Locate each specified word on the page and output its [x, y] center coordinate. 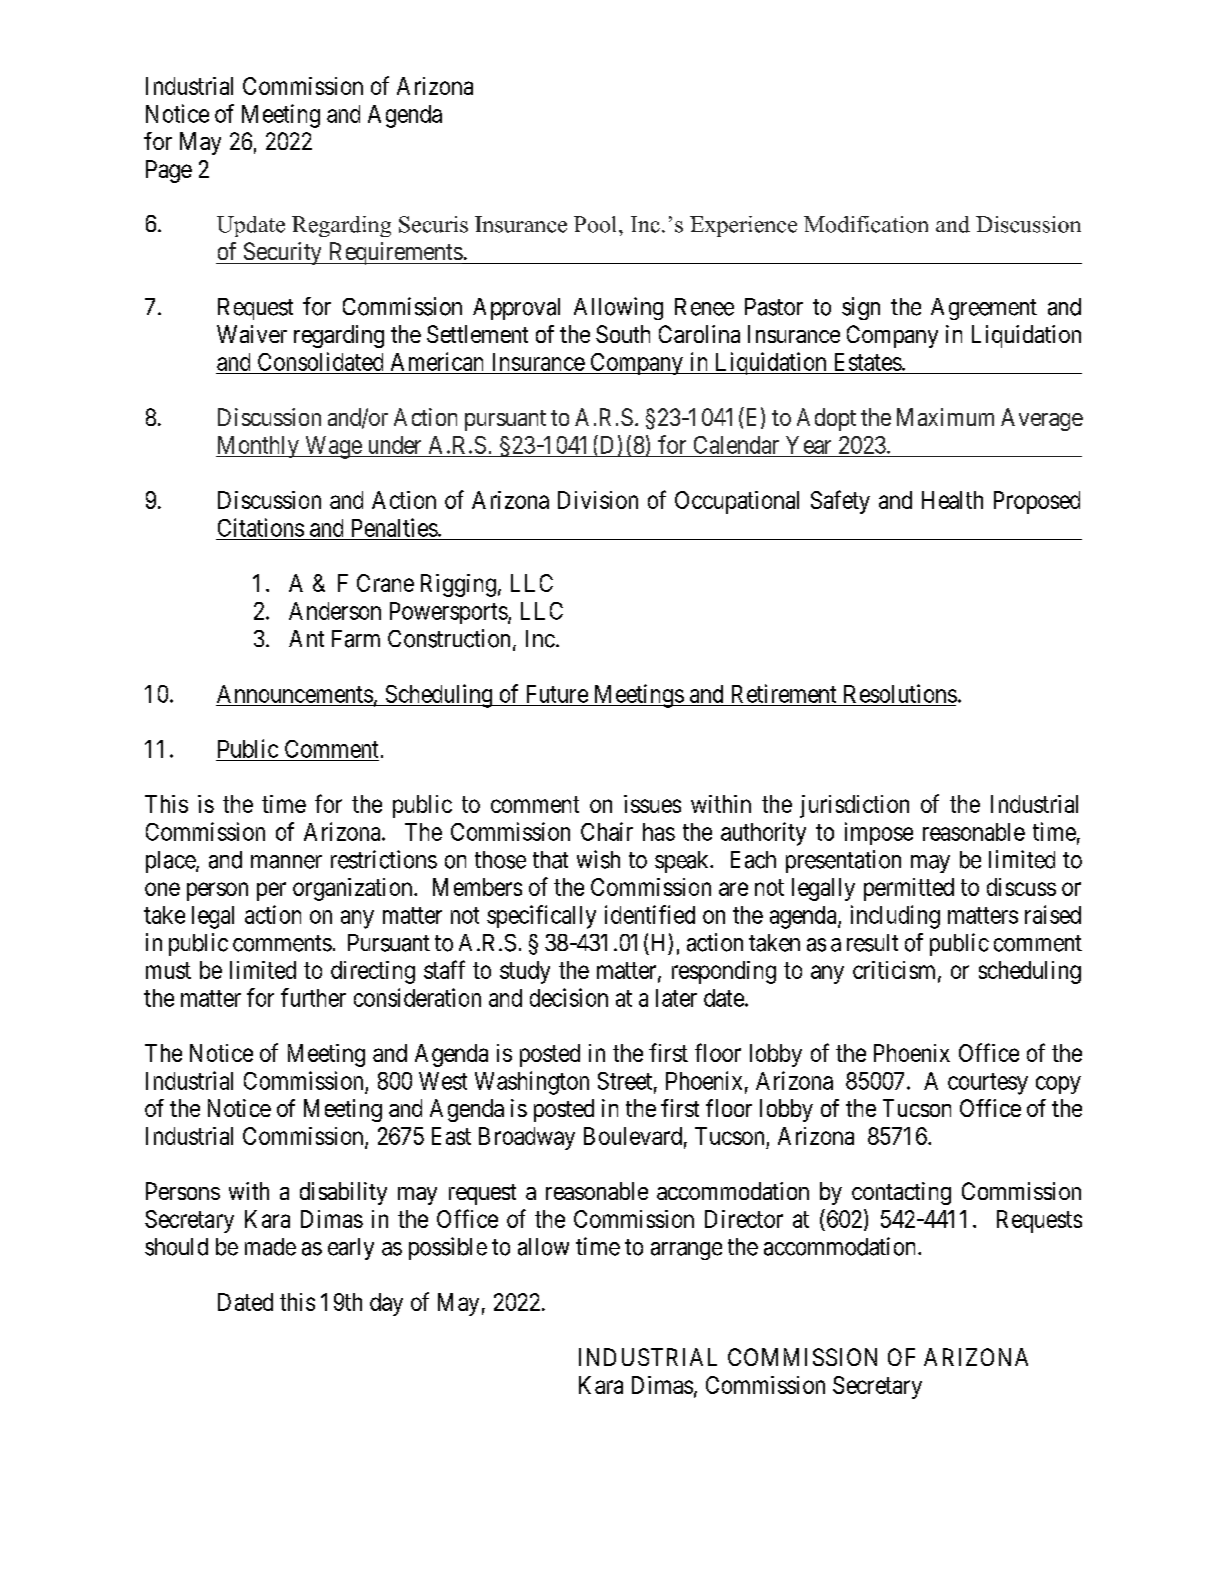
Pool [597, 224]
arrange [686, 1251]
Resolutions [900, 693]
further [313, 997]
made [270, 1247]
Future [557, 694]
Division [598, 500]
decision [569, 997]
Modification [866, 224]
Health [952, 500]
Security [282, 253]
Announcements [295, 694]
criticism [896, 971]
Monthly [258, 447]
